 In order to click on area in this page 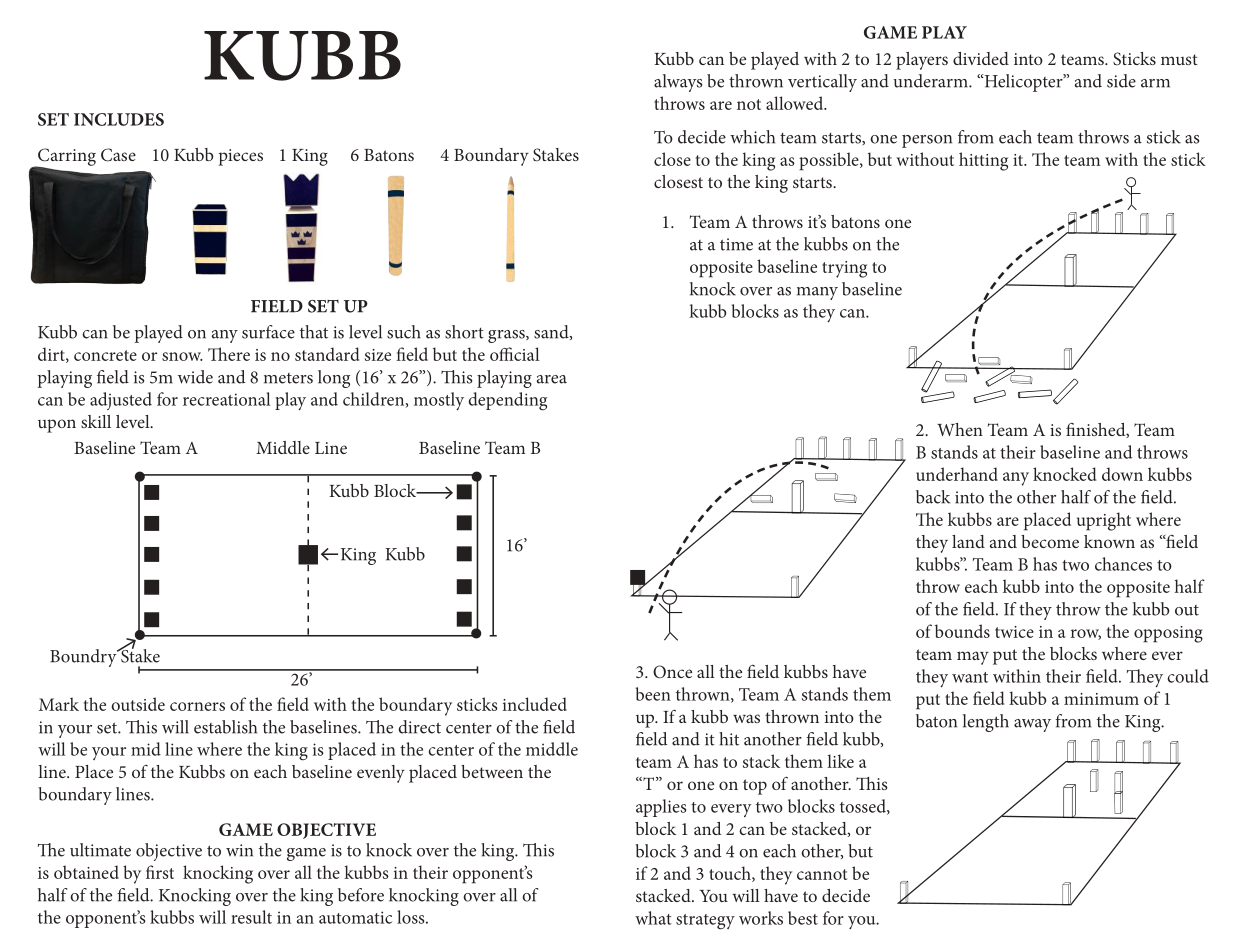, I will do `click(552, 379)`.
